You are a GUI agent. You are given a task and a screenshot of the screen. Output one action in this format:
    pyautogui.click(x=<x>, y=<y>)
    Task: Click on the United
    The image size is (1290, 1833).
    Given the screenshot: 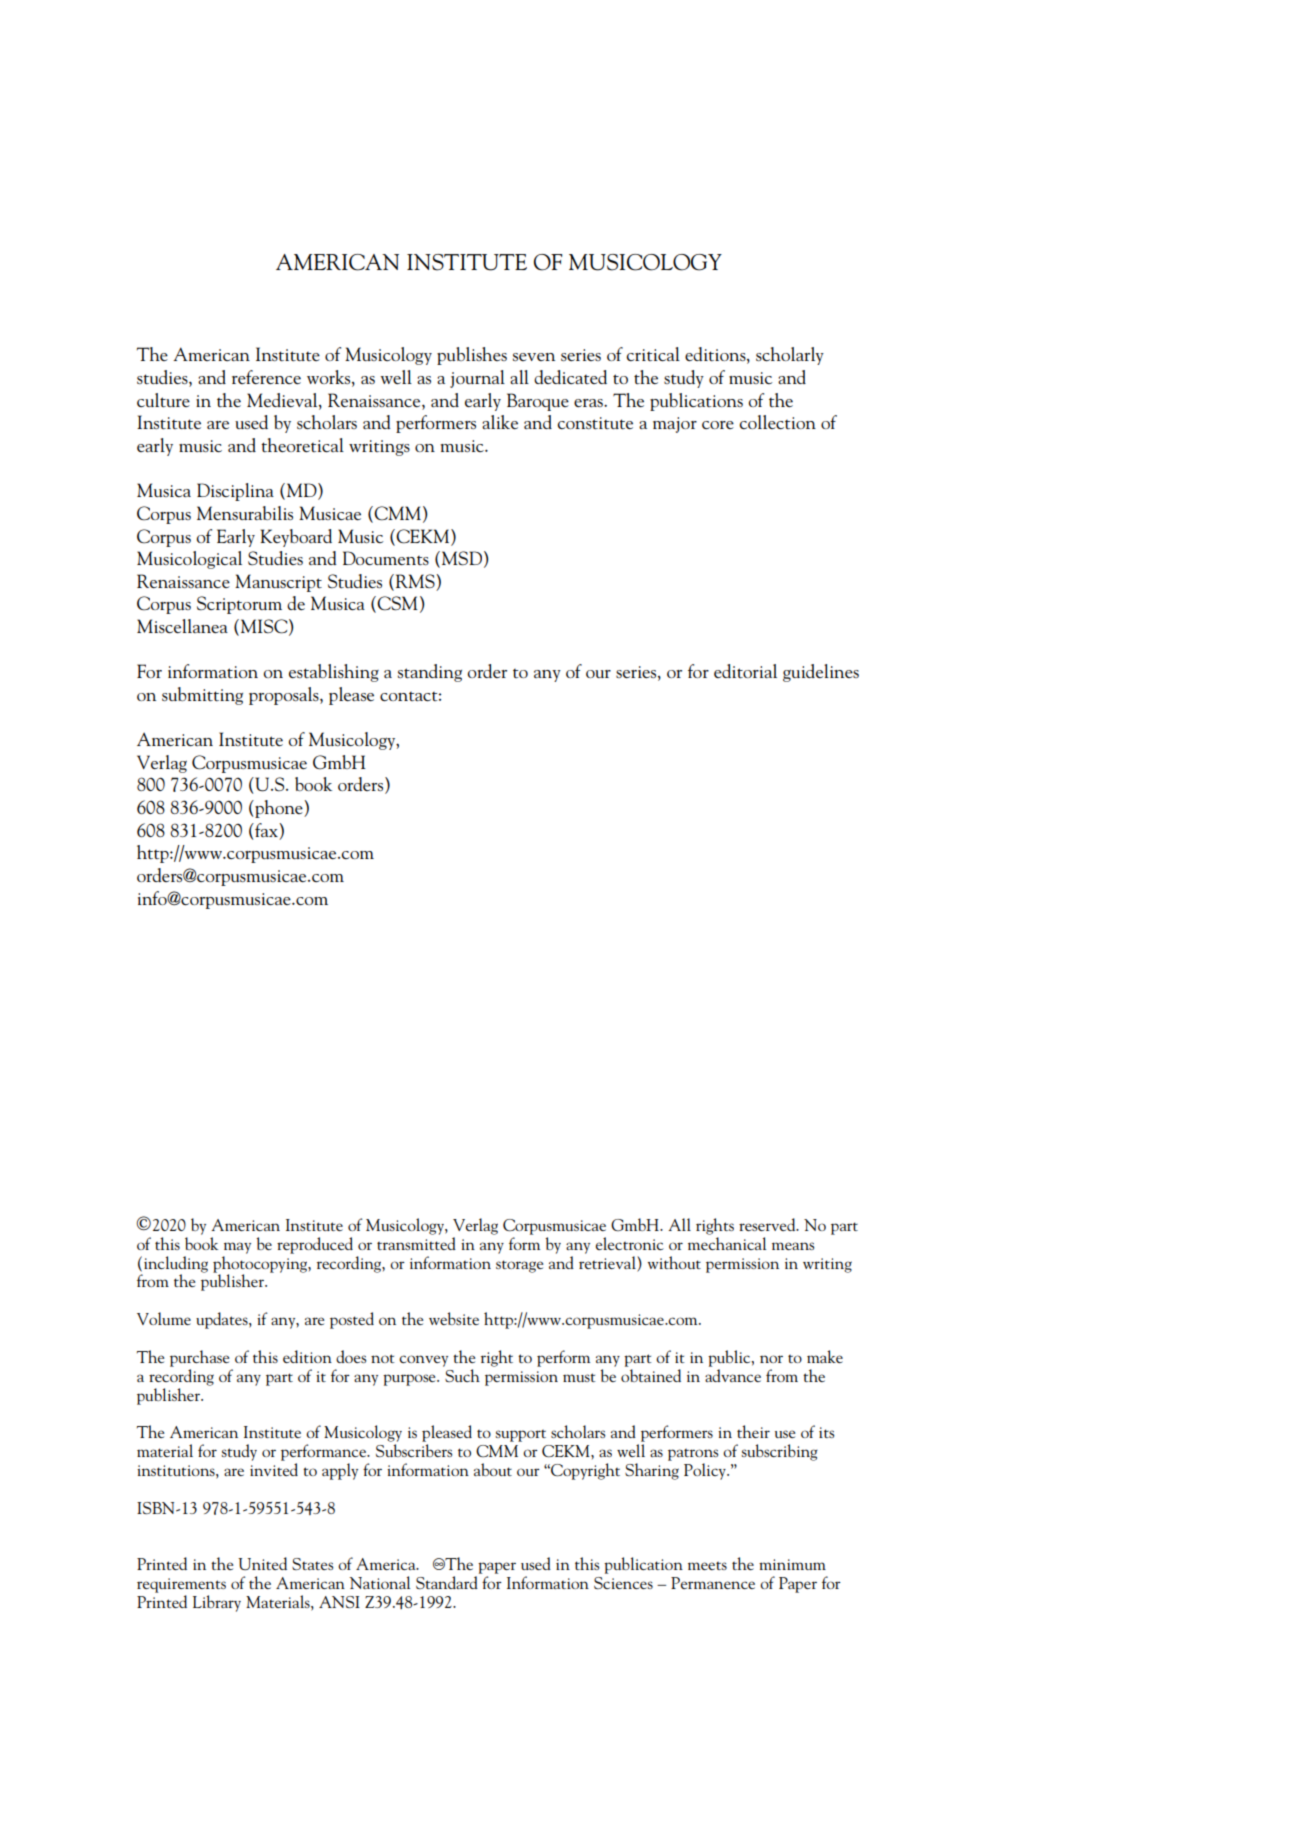 What is the action you would take?
    pyautogui.click(x=262, y=1563)
